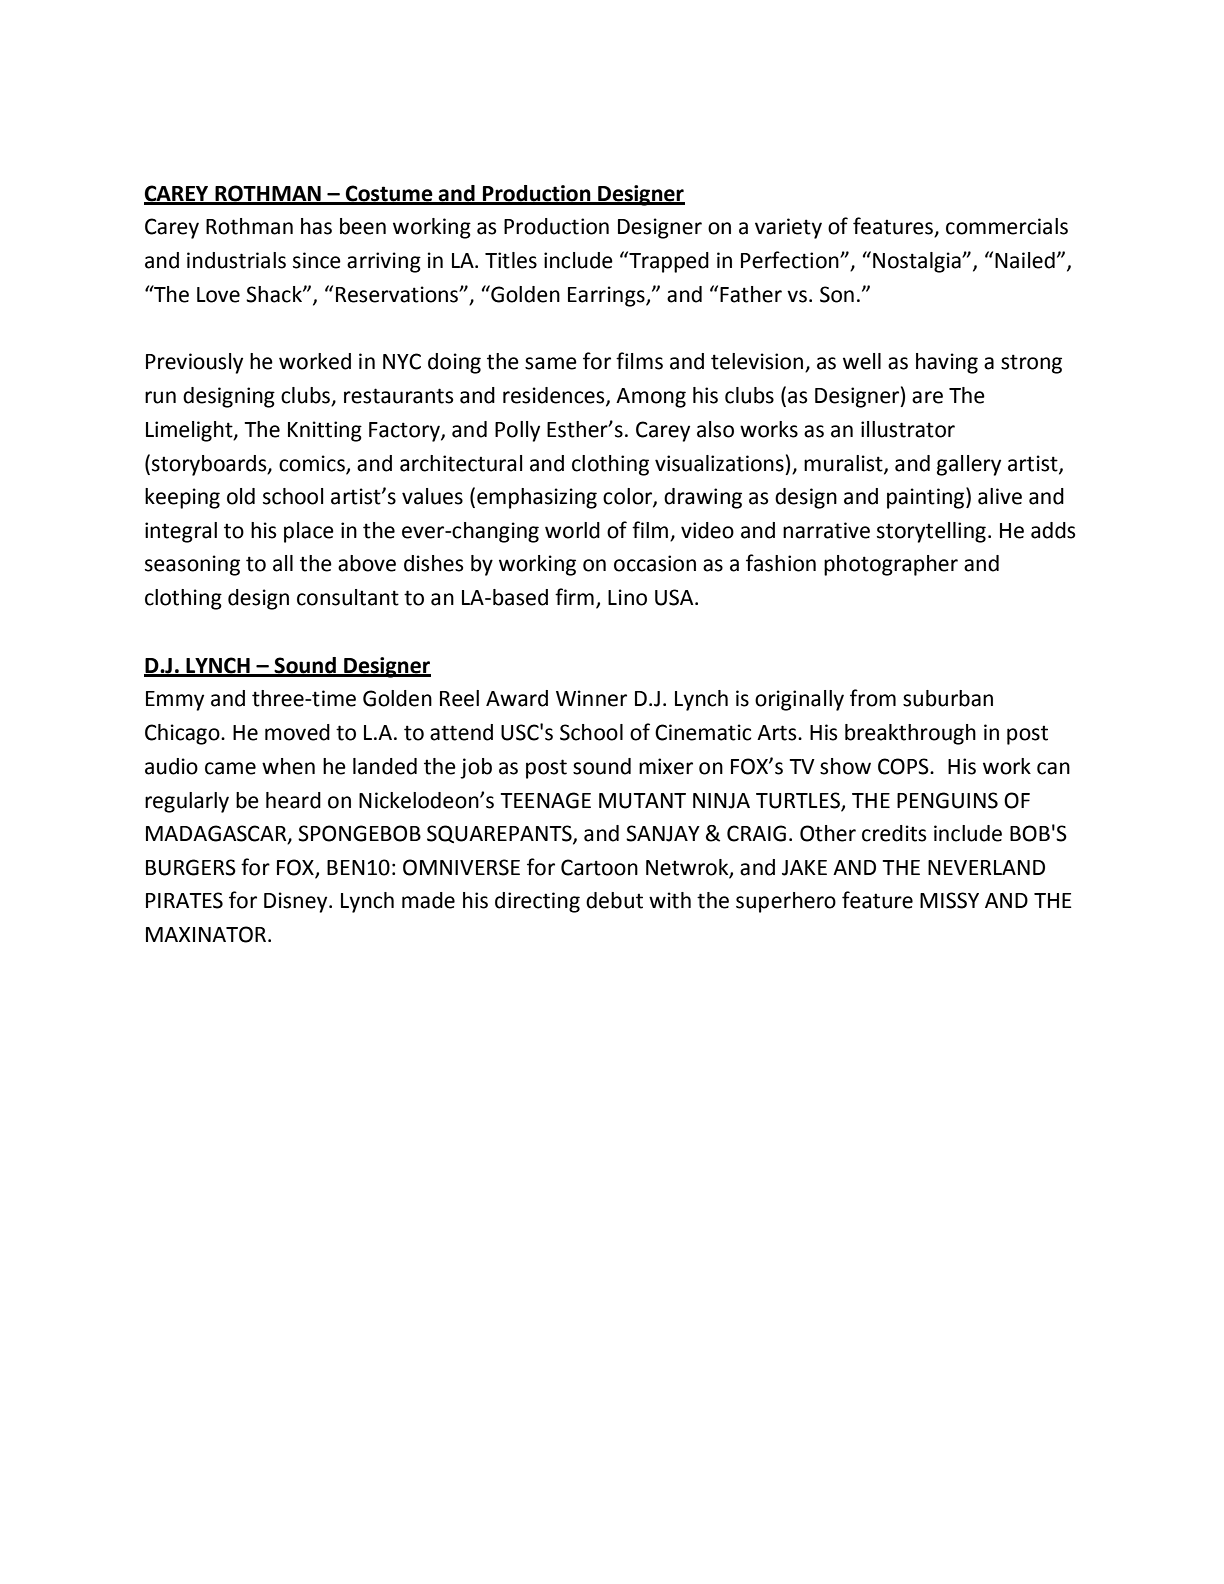 The width and height of the document is (1224, 1584). Describe the element at coordinates (591, 698) in the document. I see `Winner` at that location.
